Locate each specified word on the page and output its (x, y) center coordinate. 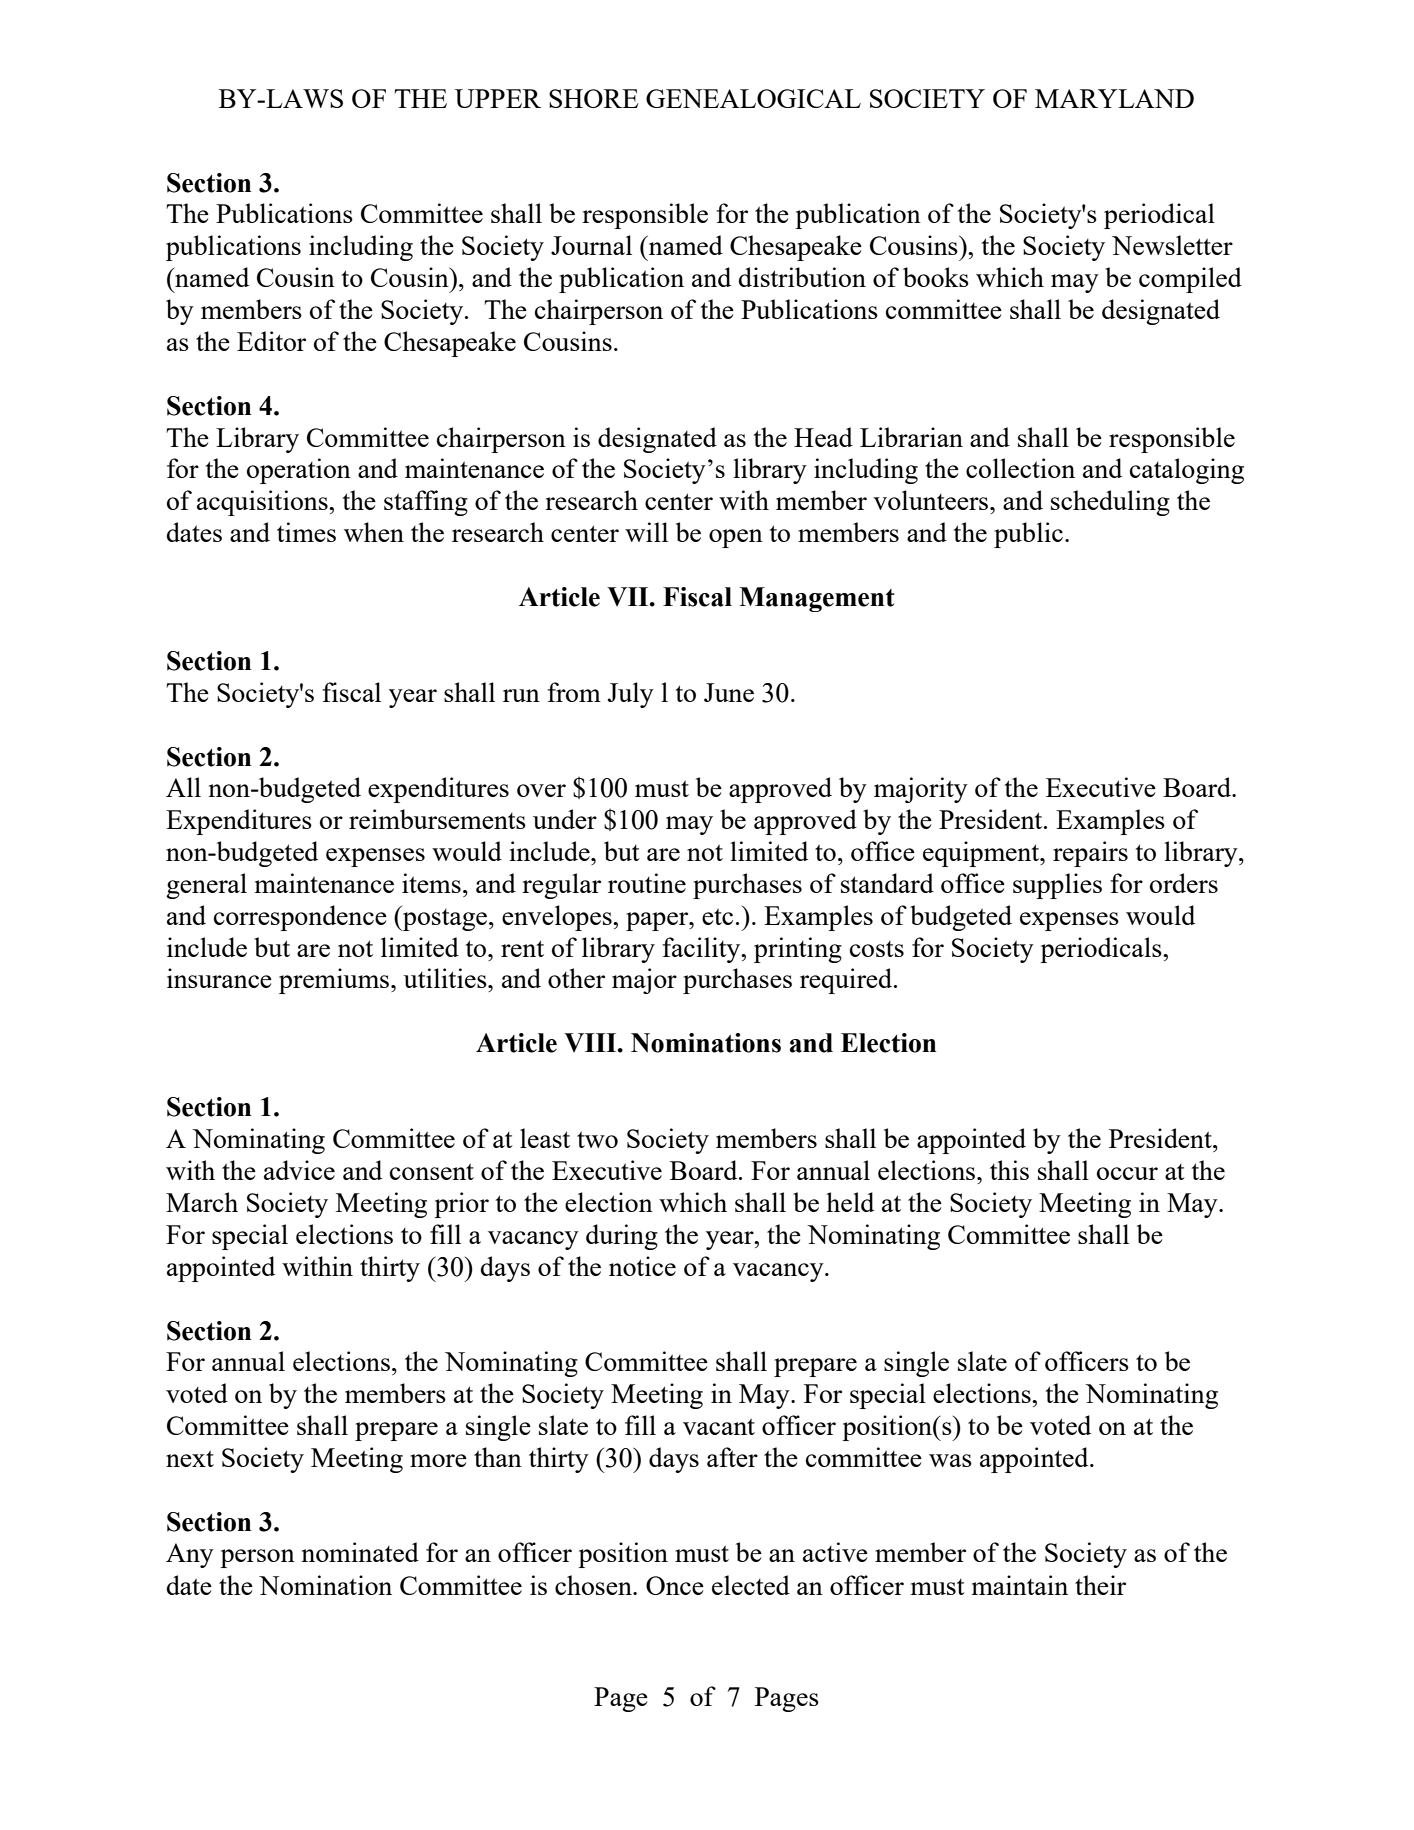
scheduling (1110, 503)
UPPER (498, 98)
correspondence (300, 918)
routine (647, 883)
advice (299, 1170)
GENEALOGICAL (753, 98)
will (646, 532)
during (622, 1237)
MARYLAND (1114, 98)
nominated (360, 1552)
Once (675, 1585)
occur (1127, 1173)
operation (299, 471)
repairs (1090, 854)
